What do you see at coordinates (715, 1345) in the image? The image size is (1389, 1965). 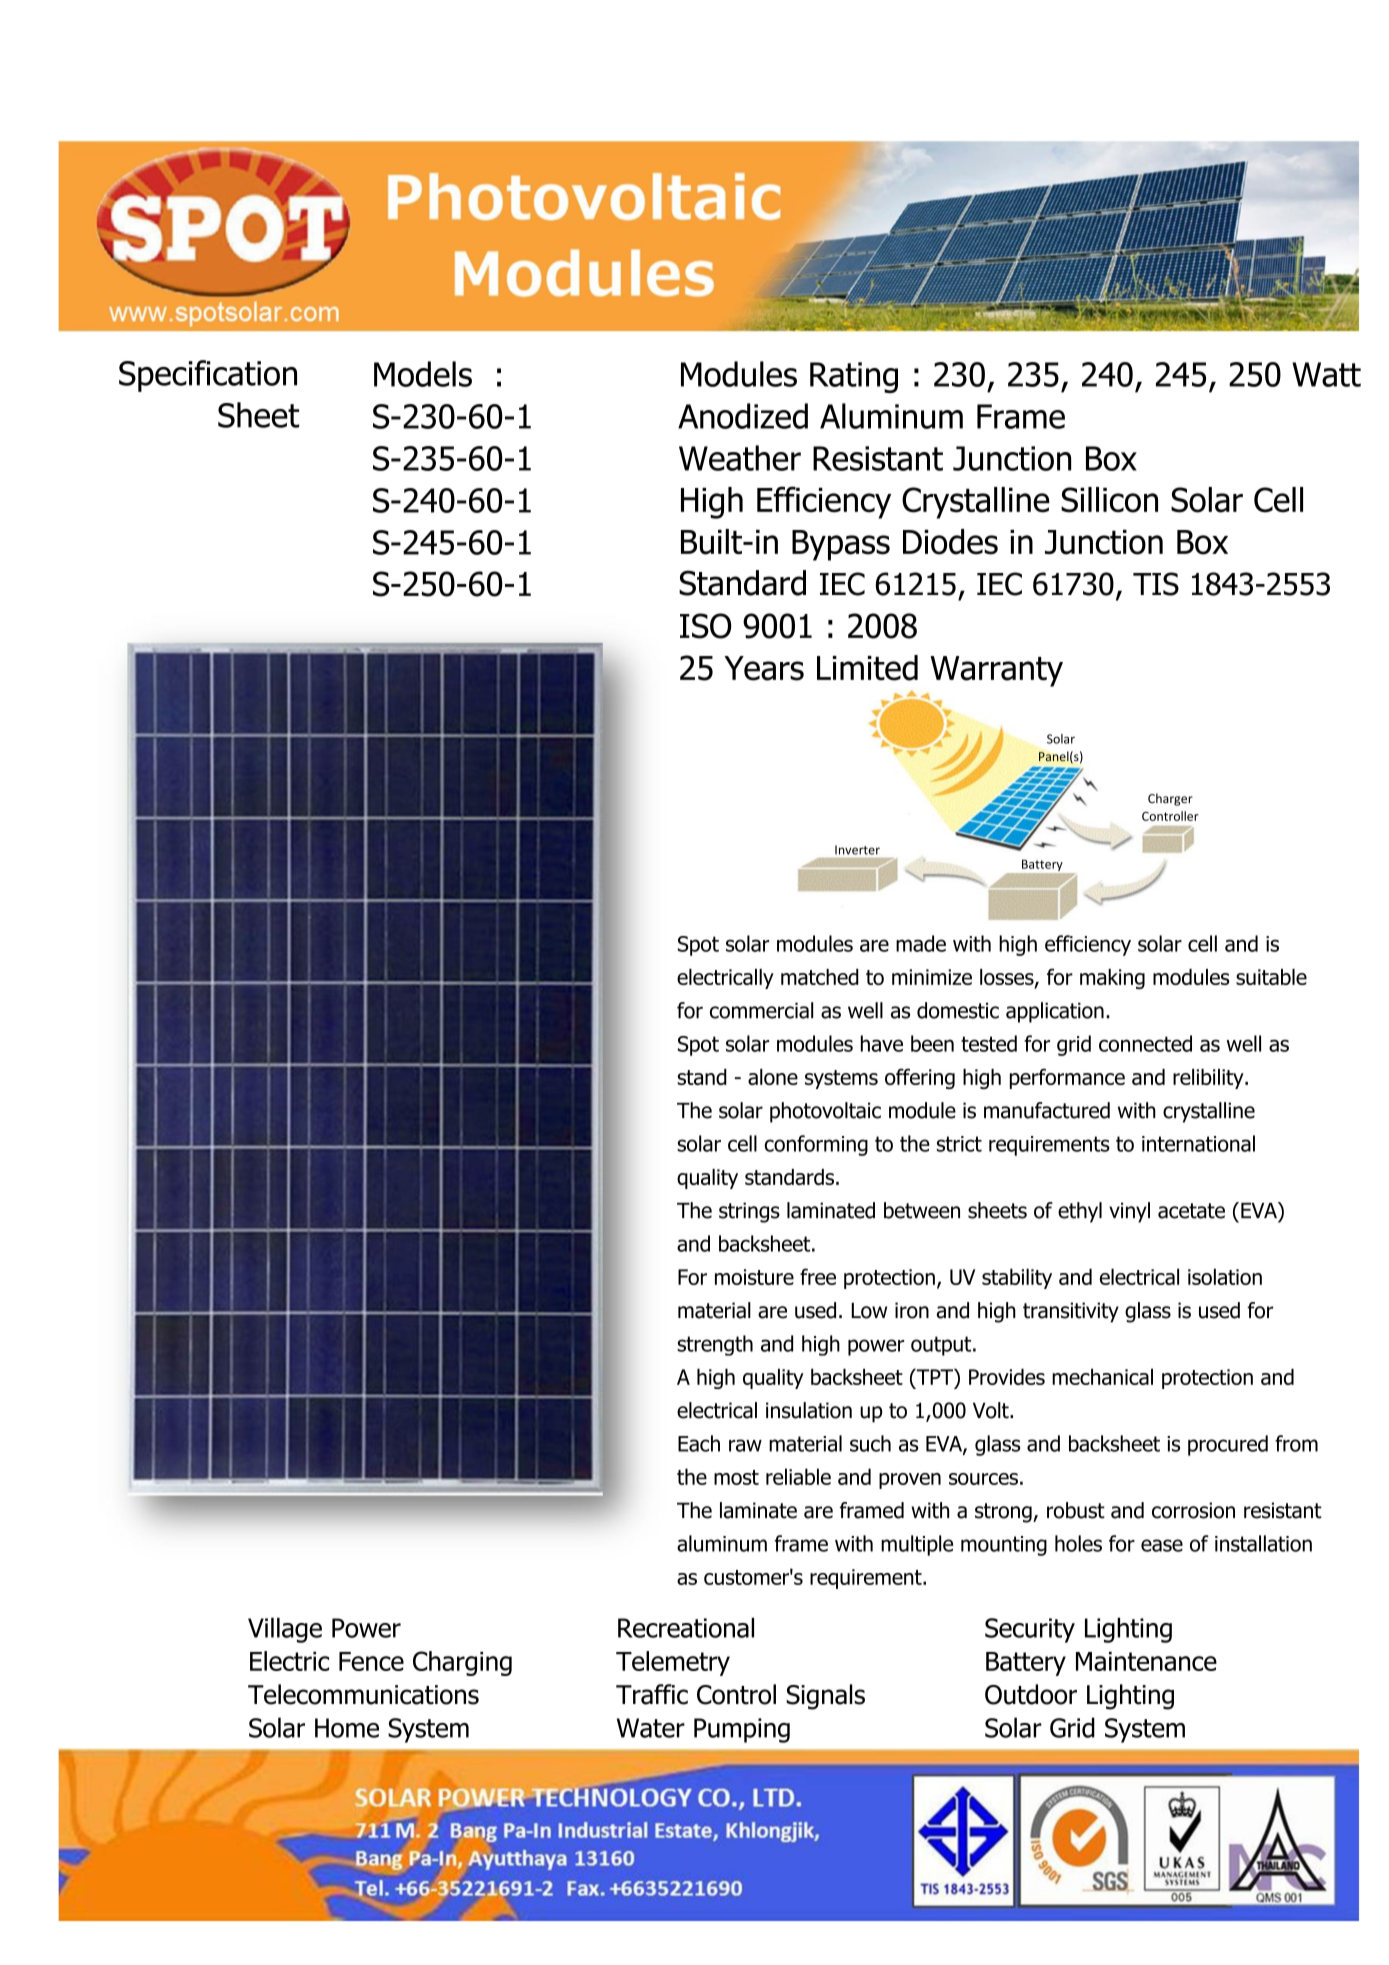 I see `strength` at bounding box center [715, 1345].
